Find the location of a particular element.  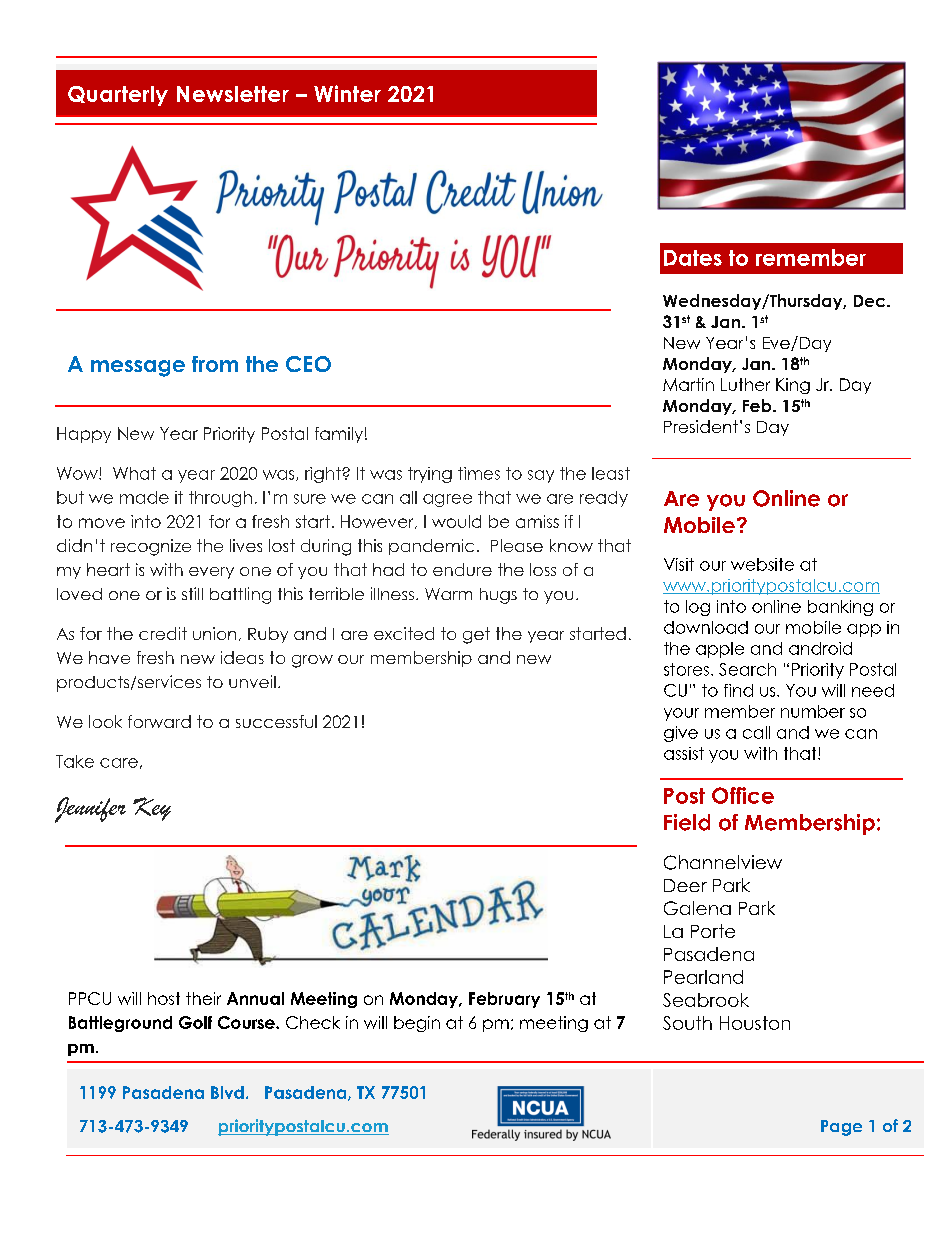

Blvd is located at coordinates (227, 1092).
